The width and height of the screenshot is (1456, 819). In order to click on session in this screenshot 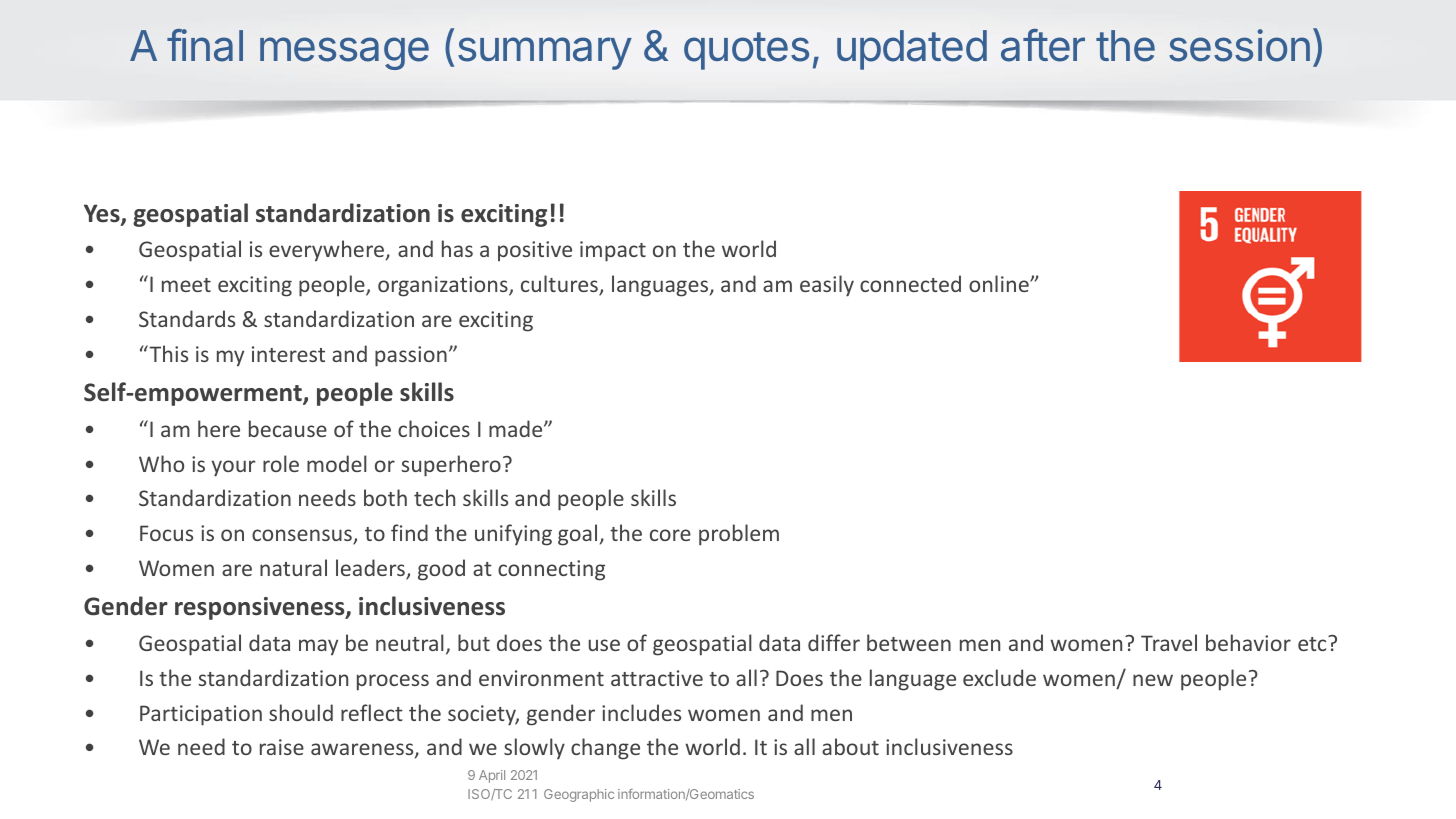, I will do `click(1239, 45)`.
